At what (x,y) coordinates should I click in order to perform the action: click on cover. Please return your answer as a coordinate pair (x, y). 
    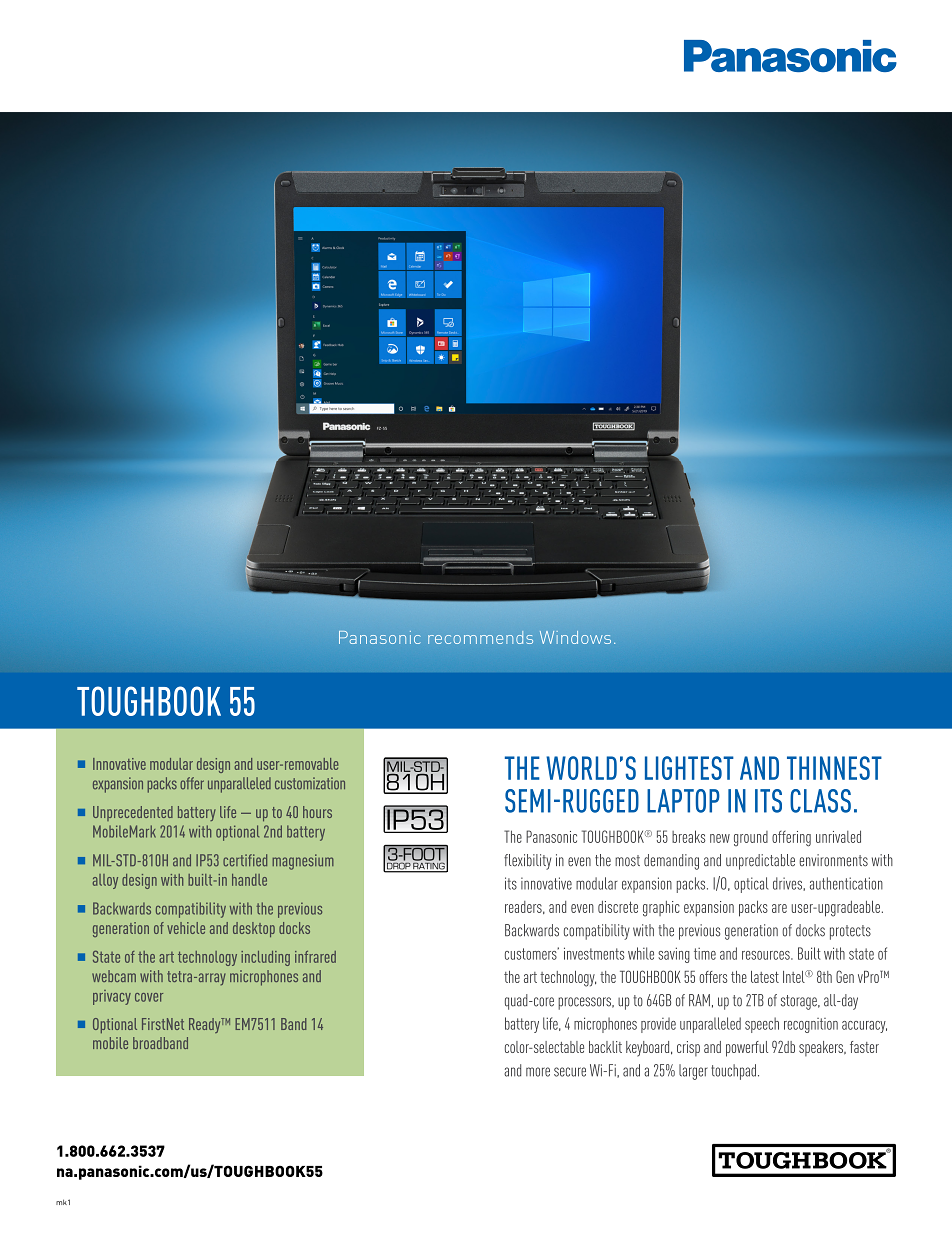
    Looking at the image, I should click on (149, 997).
